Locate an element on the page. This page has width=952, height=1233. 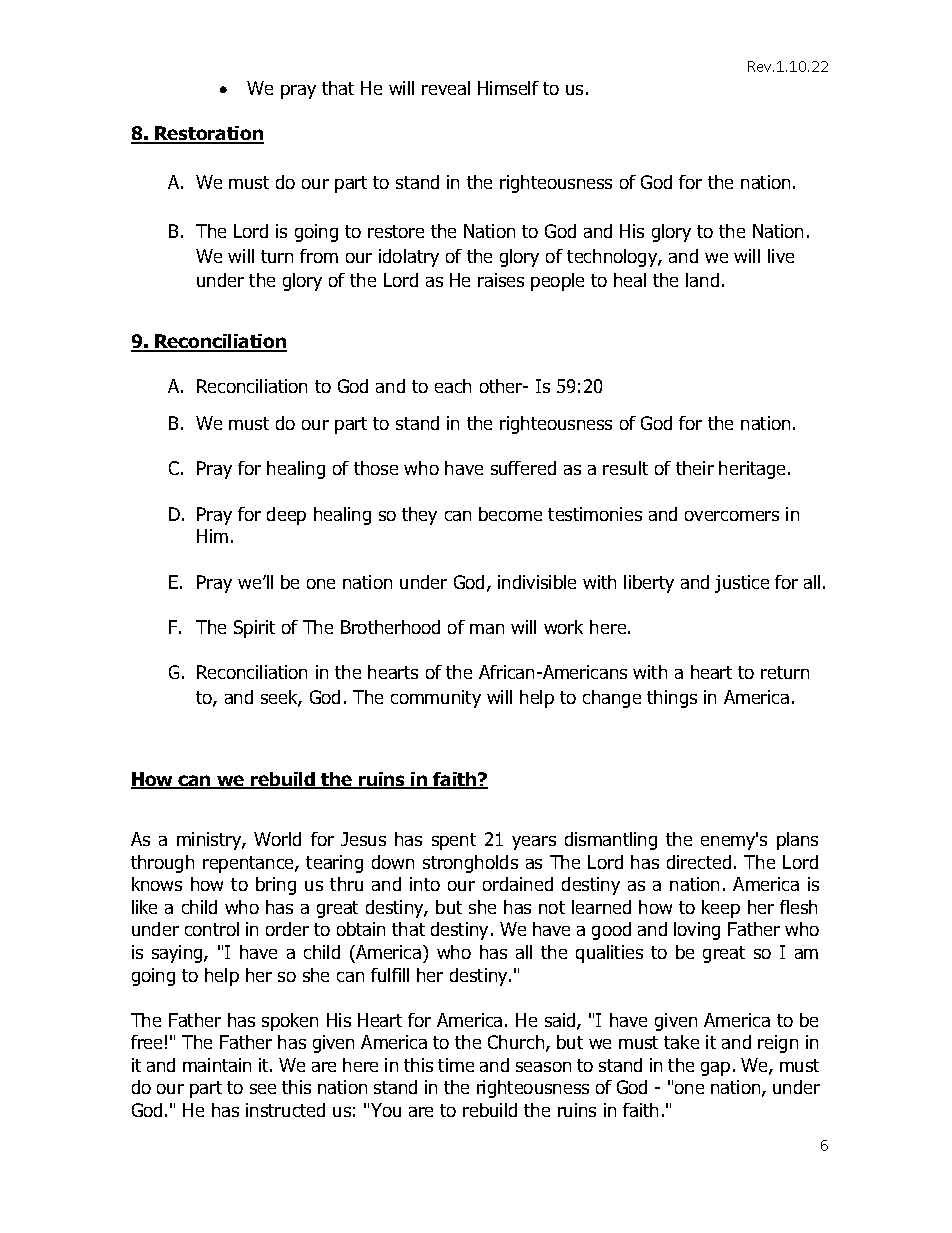
things is located at coordinates (672, 699).
